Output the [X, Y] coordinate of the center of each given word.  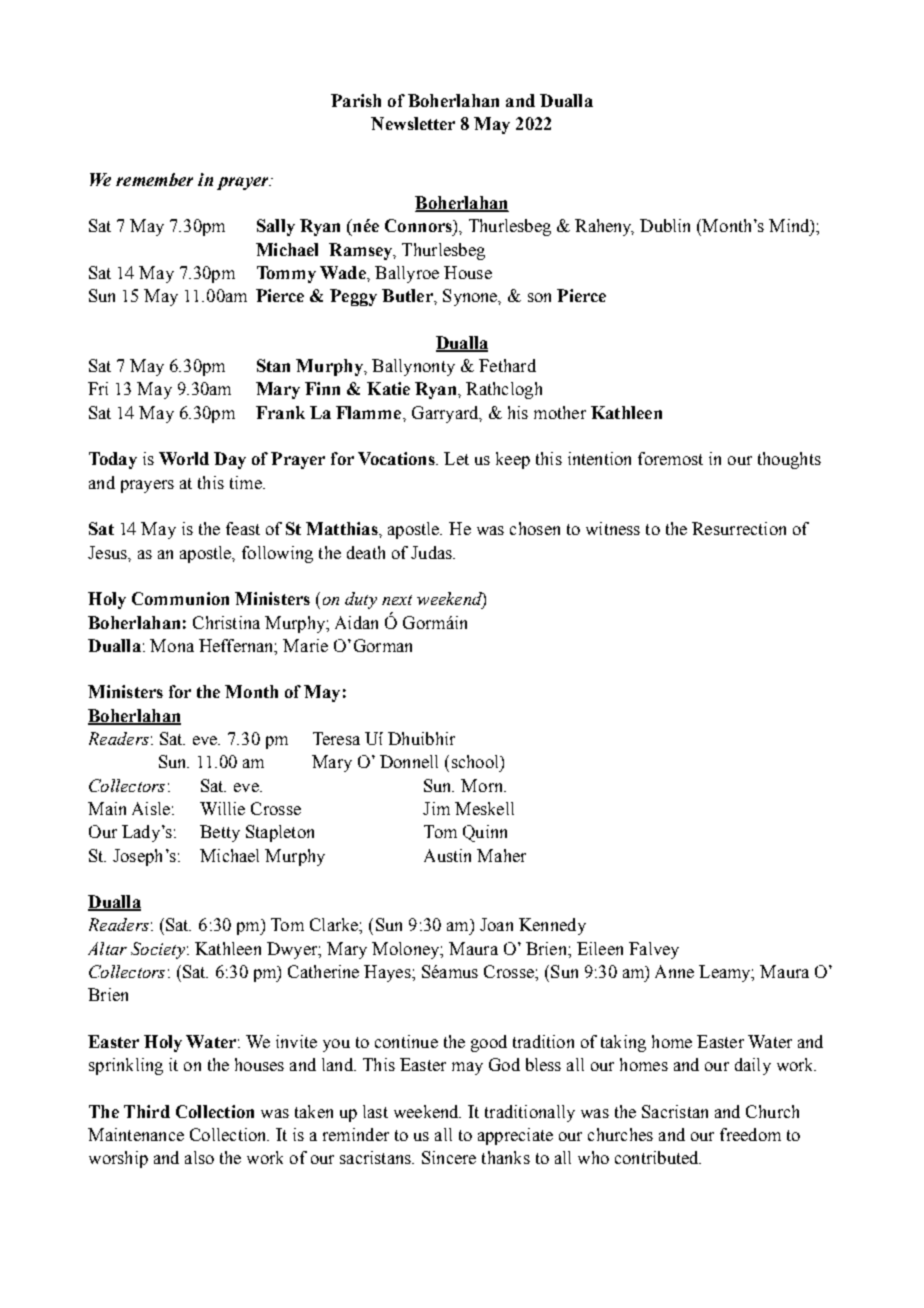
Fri [98, 388]
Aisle [151, 808]
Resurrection [739, 528]
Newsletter [413, 123]
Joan [496, 924]
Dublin [665, 225]
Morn [483, 785]
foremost [670, 458]
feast [243, 528]
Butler [408, 295]
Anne [674, 971]
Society [158, 950]
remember [154, 179]
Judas [432, 552]
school [476, 761]
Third [147, 1111]
